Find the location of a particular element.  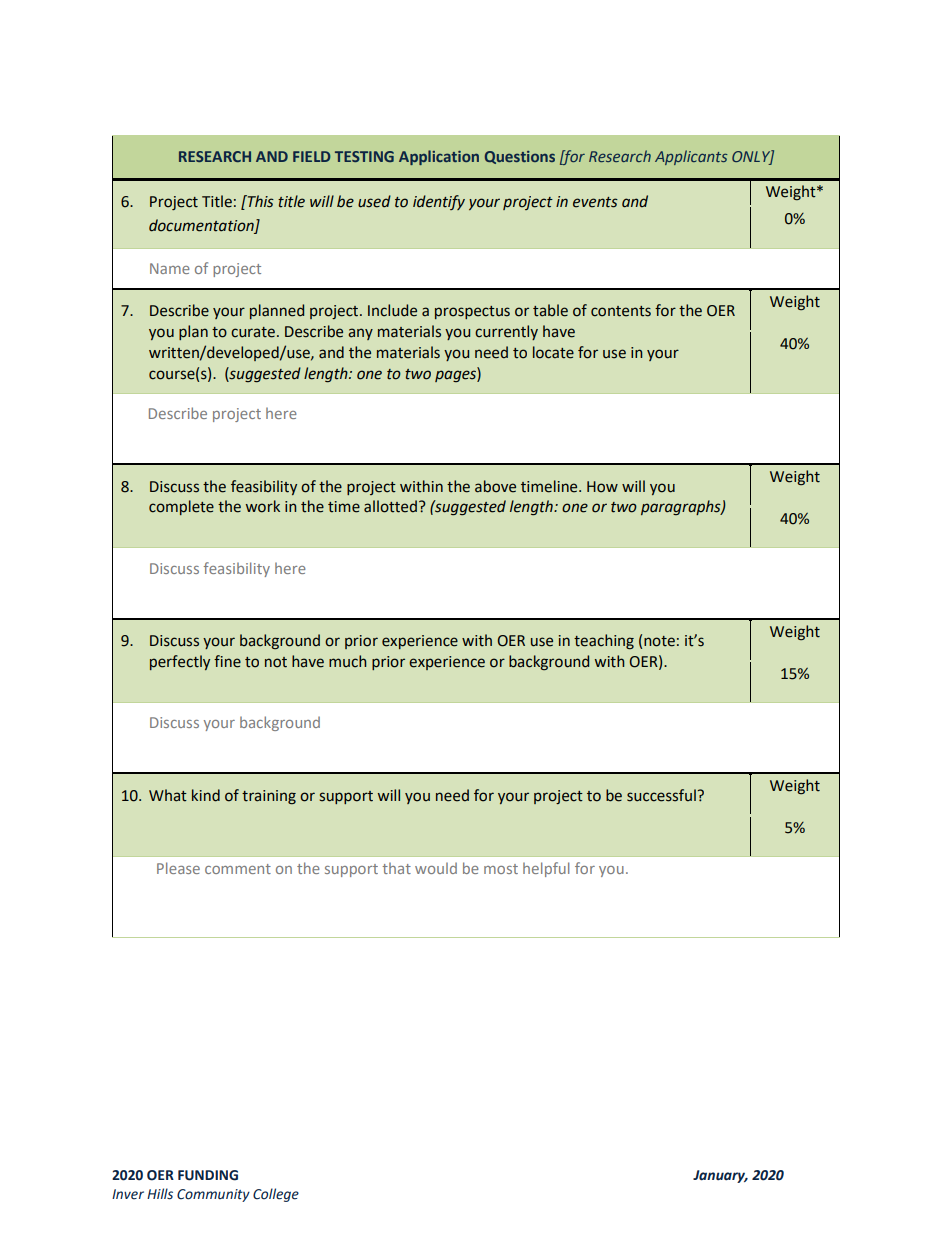

identify is located at coordinates (439, 202).
